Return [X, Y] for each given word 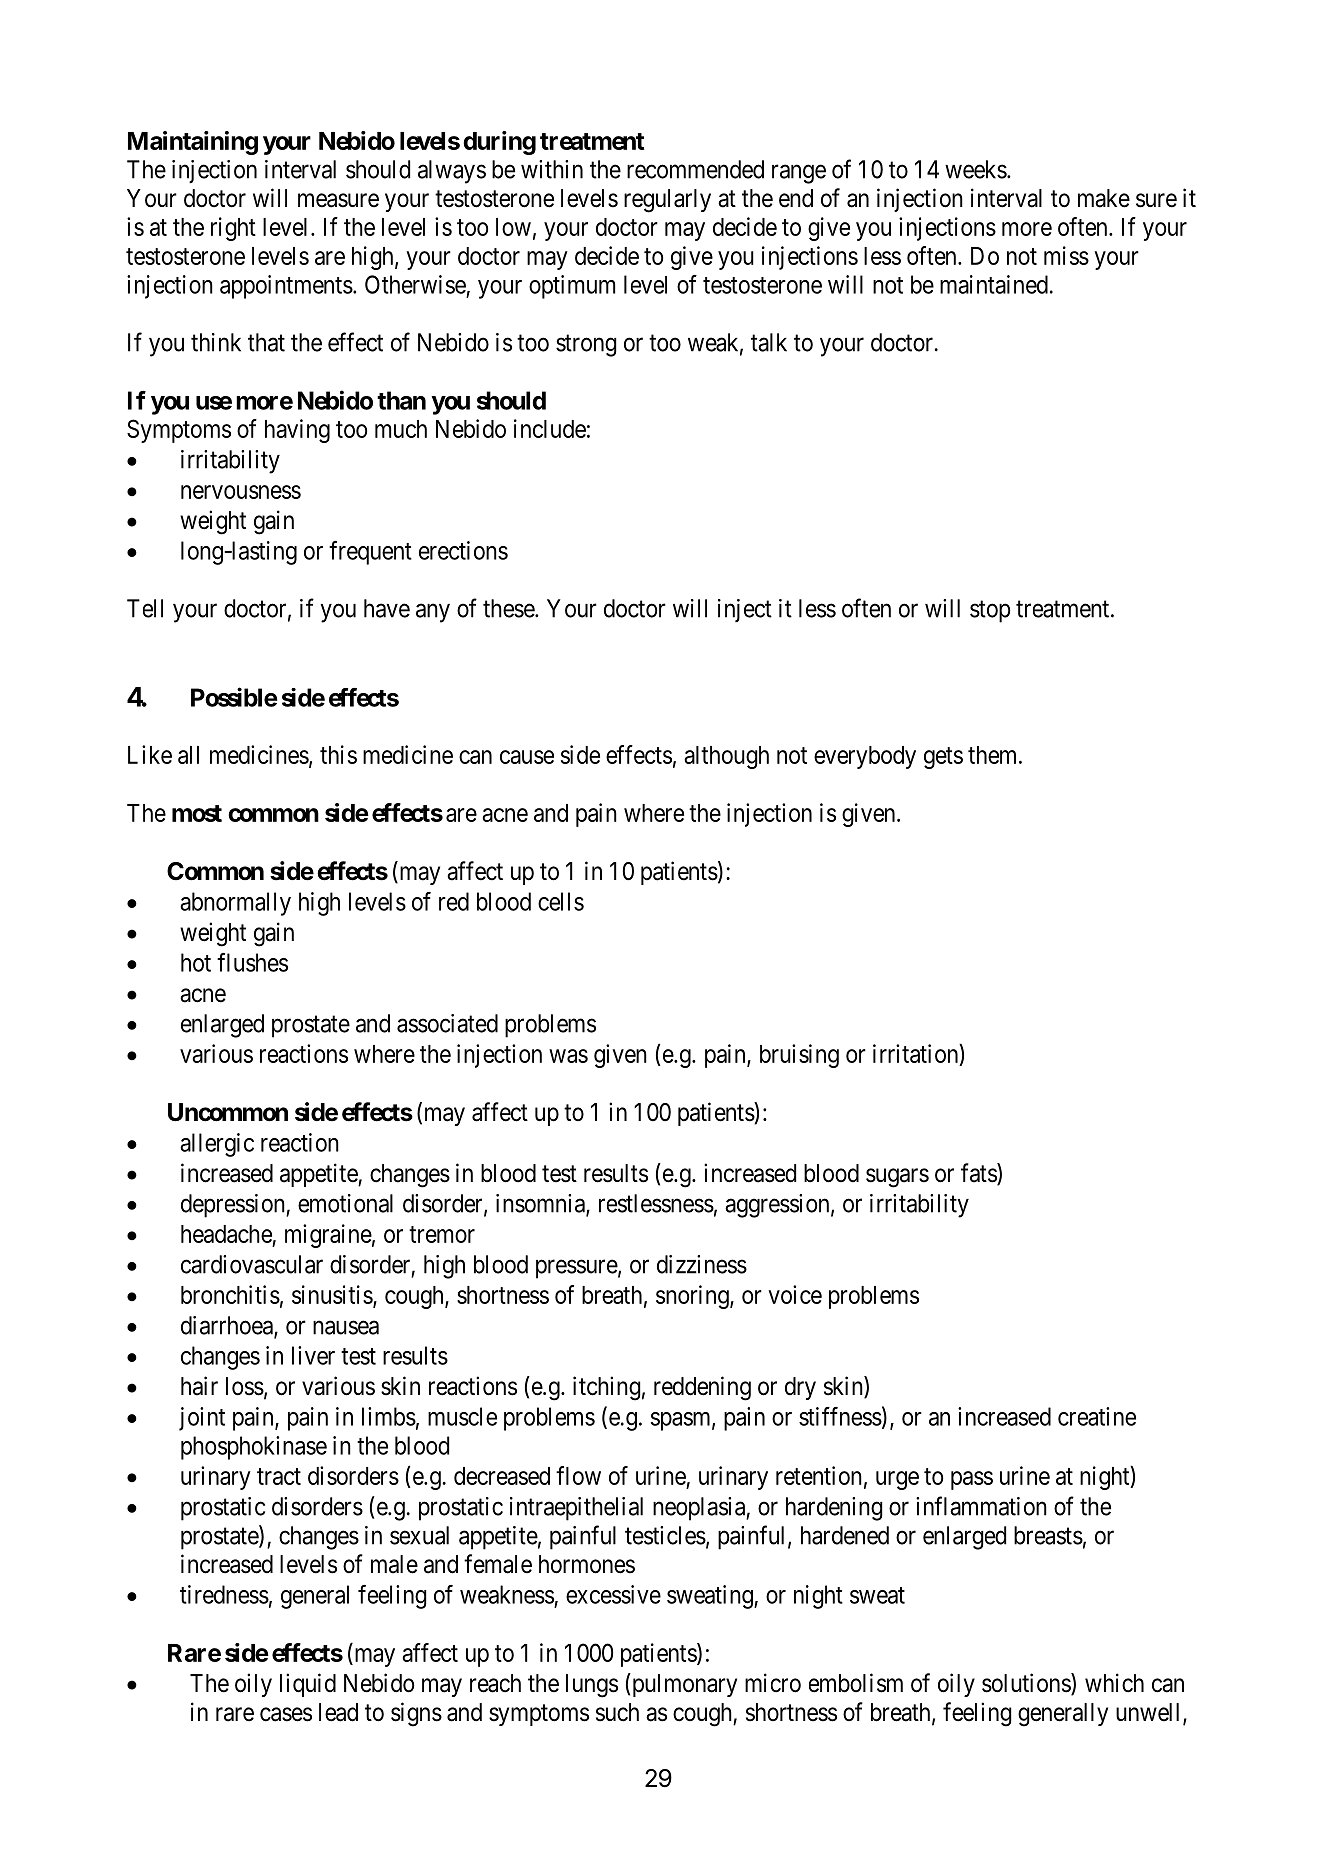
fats [979, 1174]
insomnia [541, 1204]
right [233, 229]
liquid [308, 1685]
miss [1066, 255]
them [994, 755]
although [726, 757]
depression [234, 1206]
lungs [592, 1686]
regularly [667, 201]
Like [150, 754]
